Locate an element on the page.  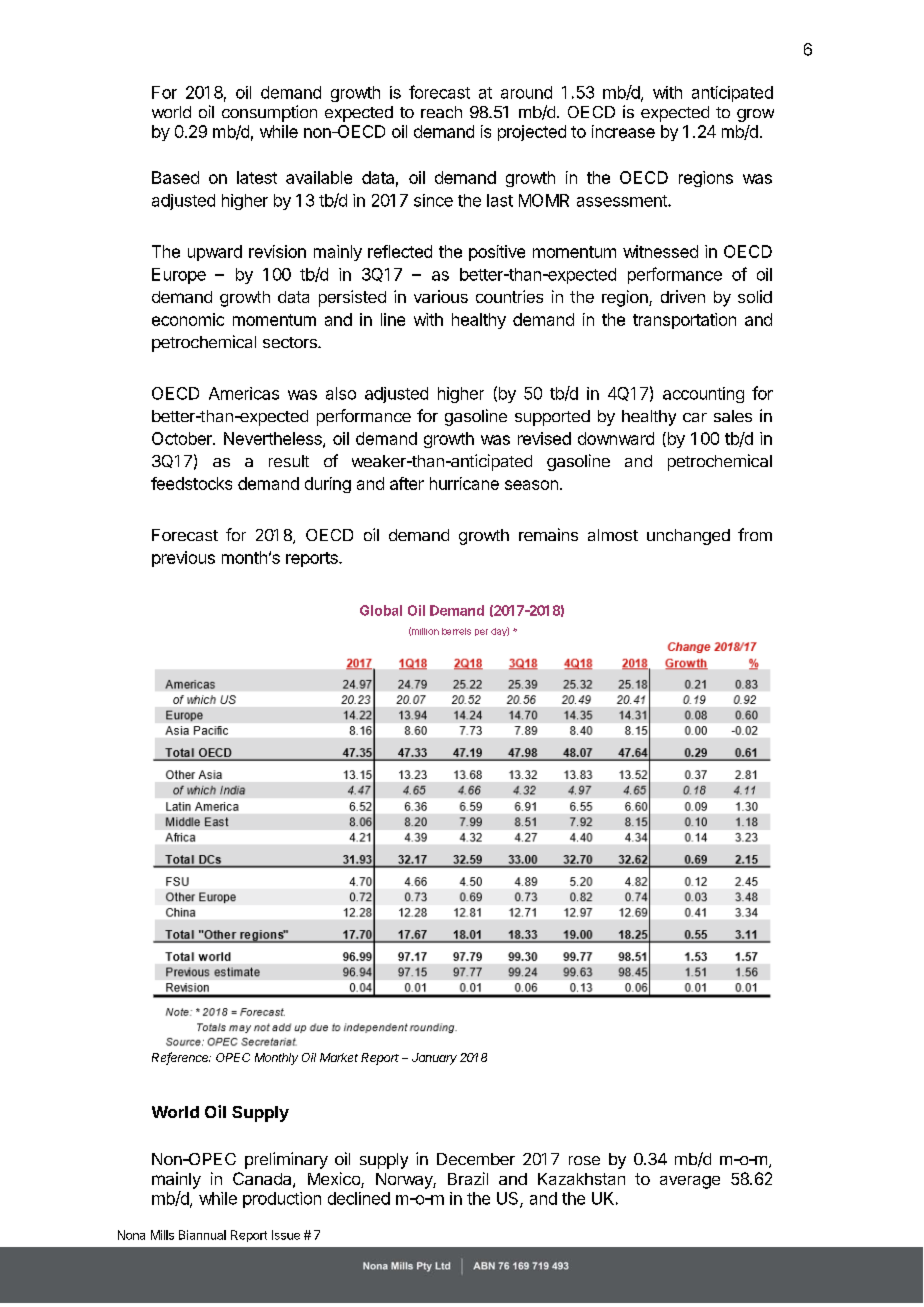
Based is located at coordinates (175, 177).
